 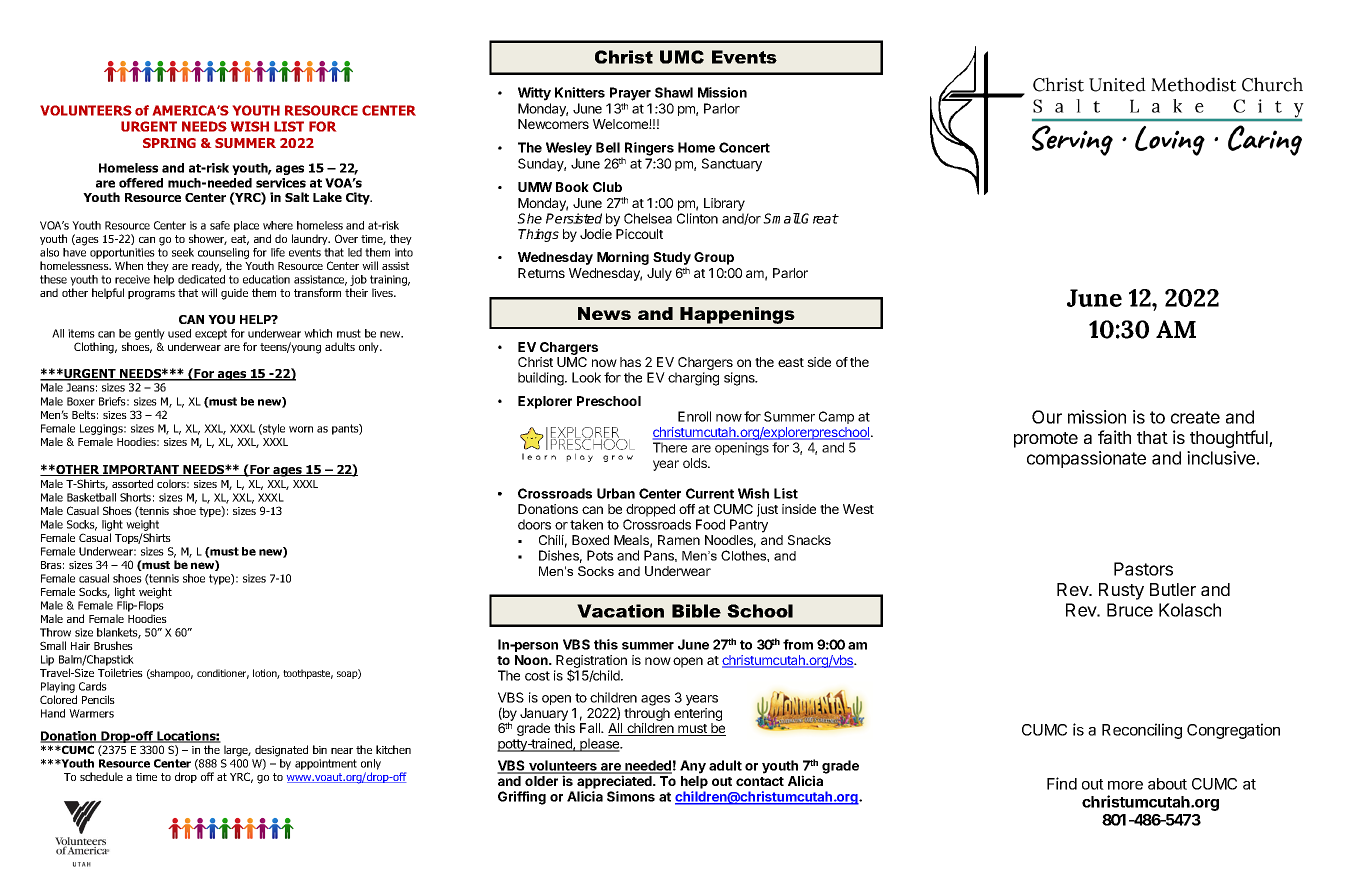 I want to click on Prayer, so click(x=630, y=94).
